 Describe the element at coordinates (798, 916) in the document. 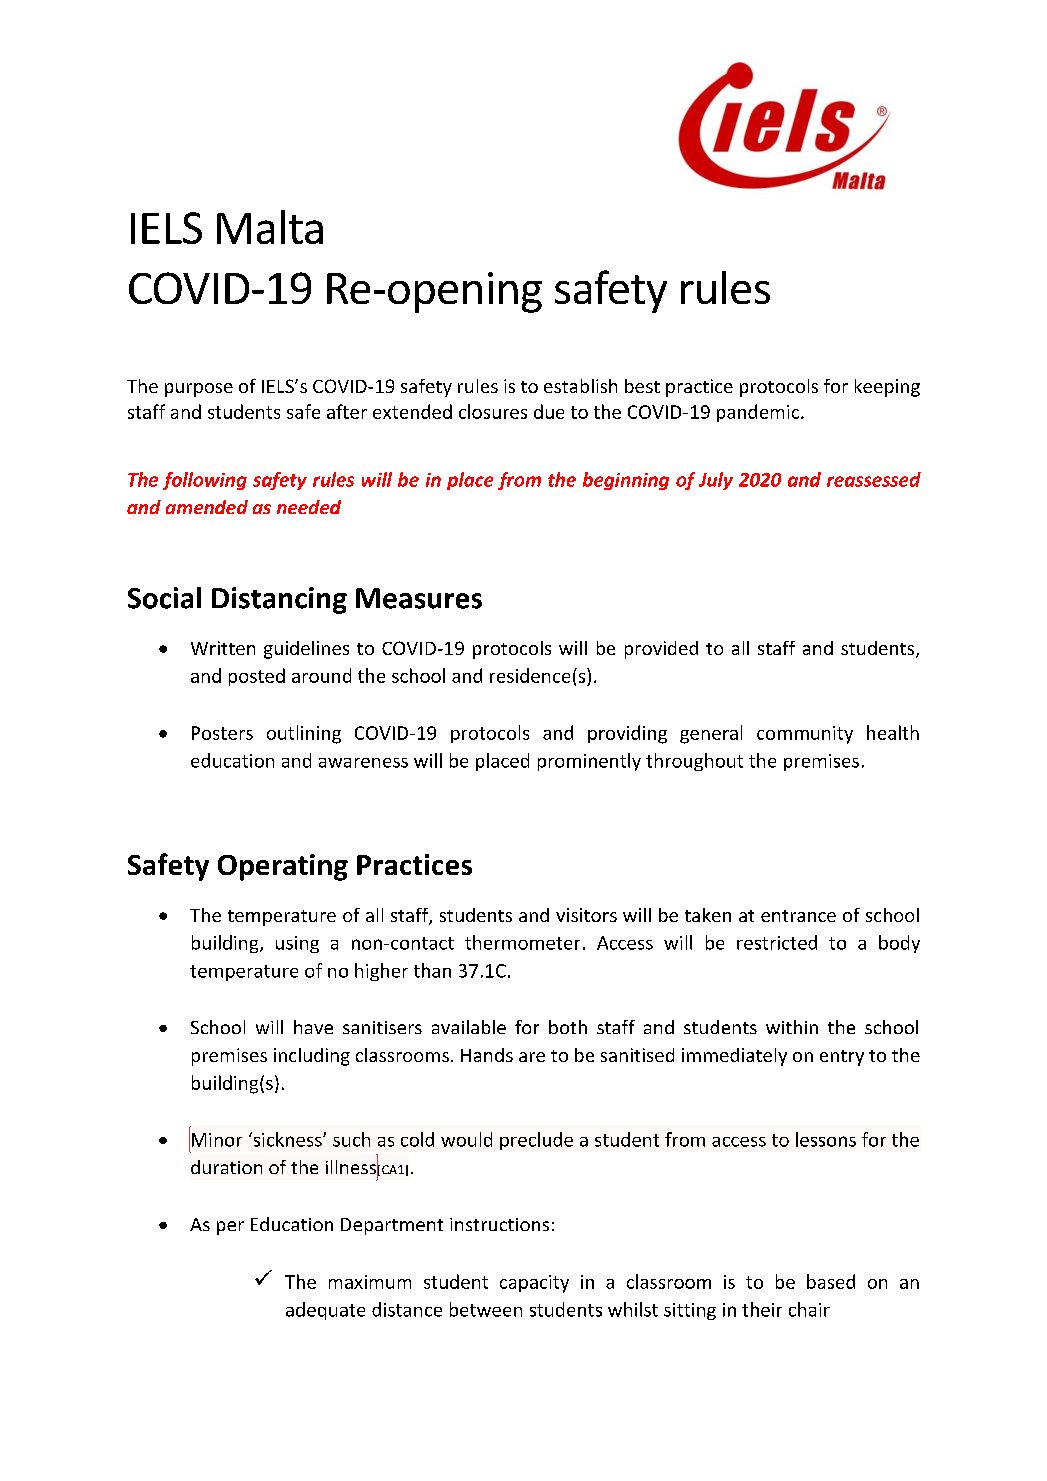

I see `entrance` at that location.
